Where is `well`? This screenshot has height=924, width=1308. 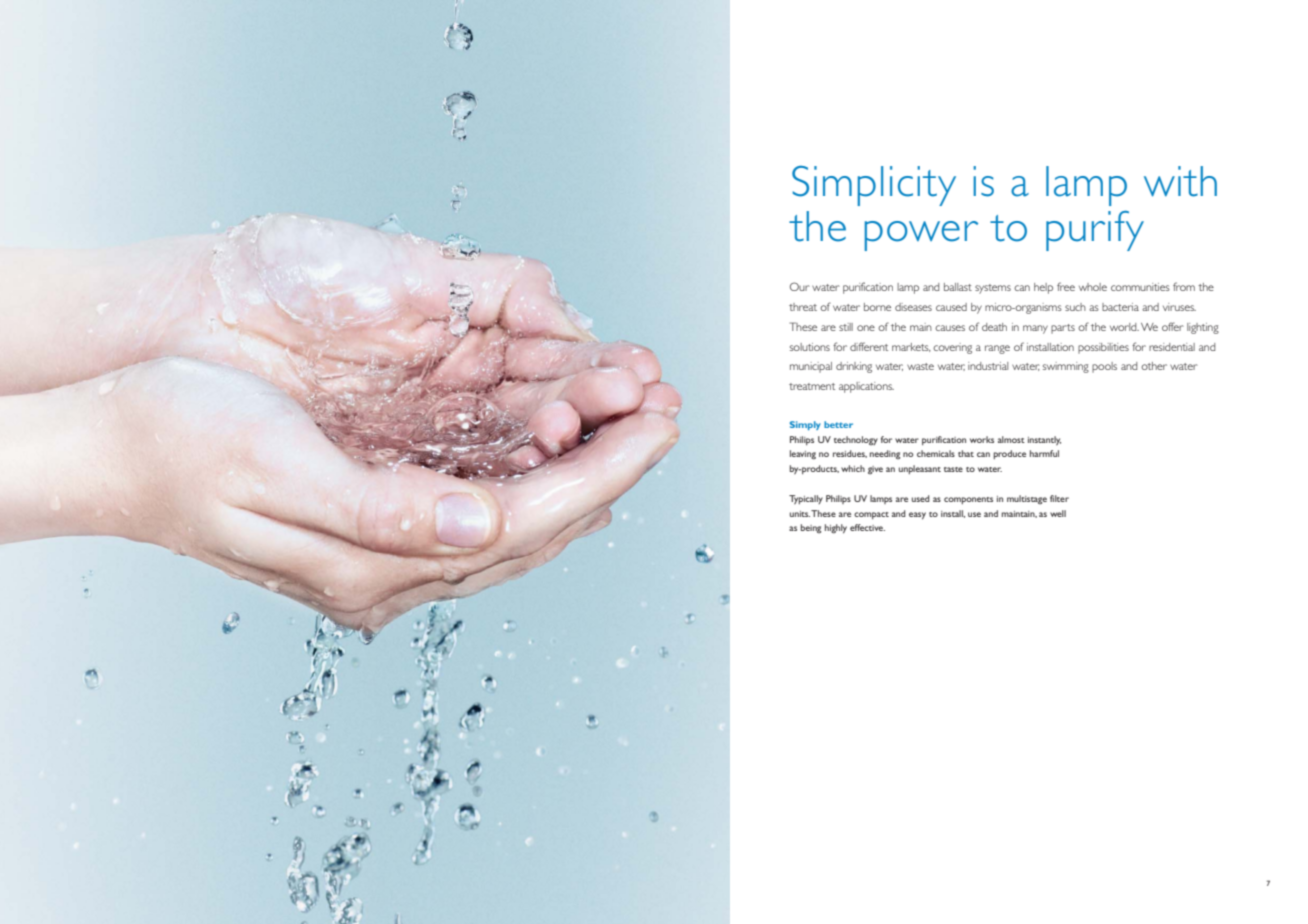
well is located at coordinates (1058, 513).
